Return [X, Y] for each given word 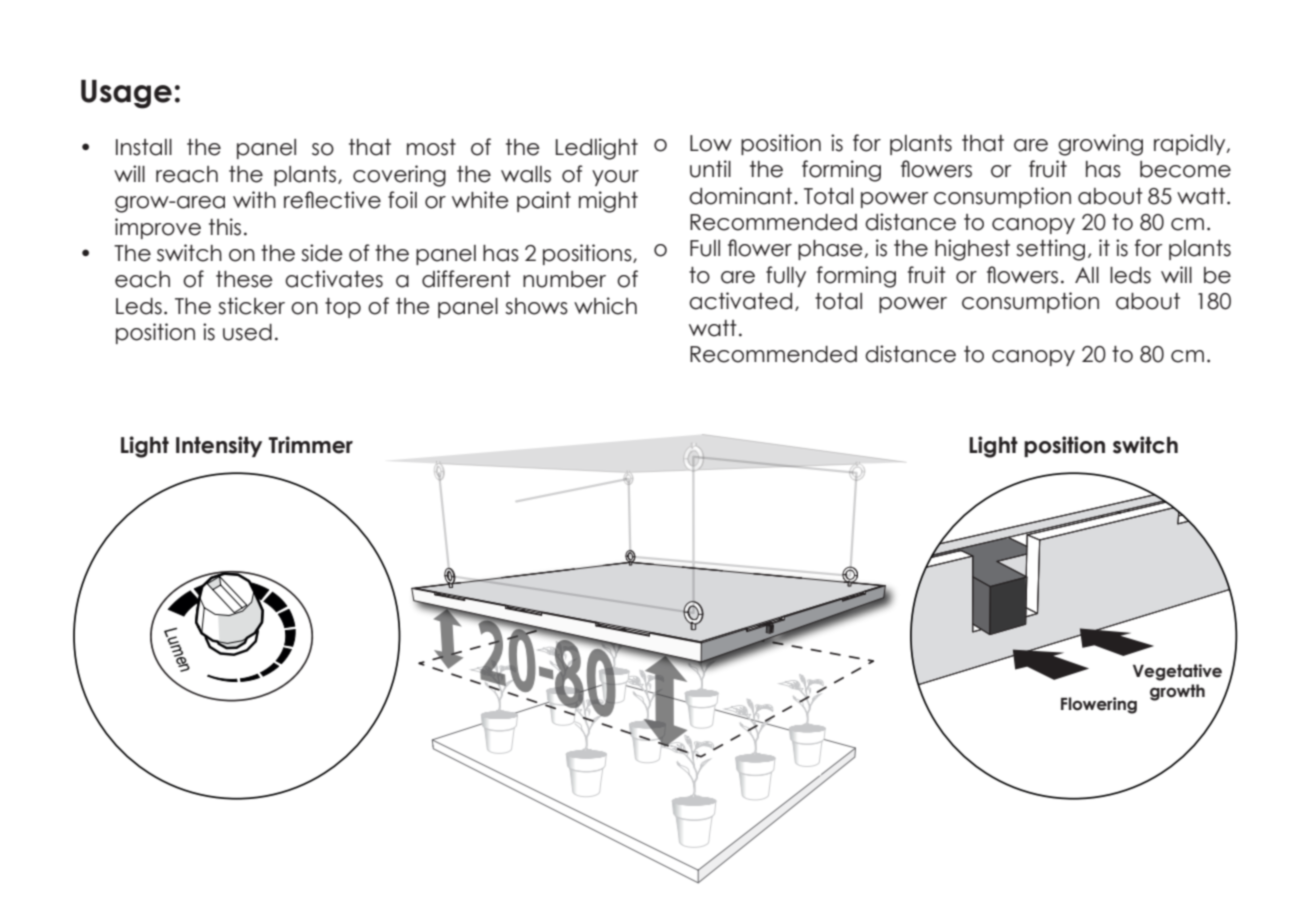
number [564, 279]
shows [536, 306]
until [710, 169]
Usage [126, 94]
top [343, 308]
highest [972, 250]
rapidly [1191, 144]
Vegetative [1177, 672]
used [247, 332]
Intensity [219, 446]
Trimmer [311, 445]
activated [740, 301]
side [322, 253]
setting [1050, 250]
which [605, 306]
